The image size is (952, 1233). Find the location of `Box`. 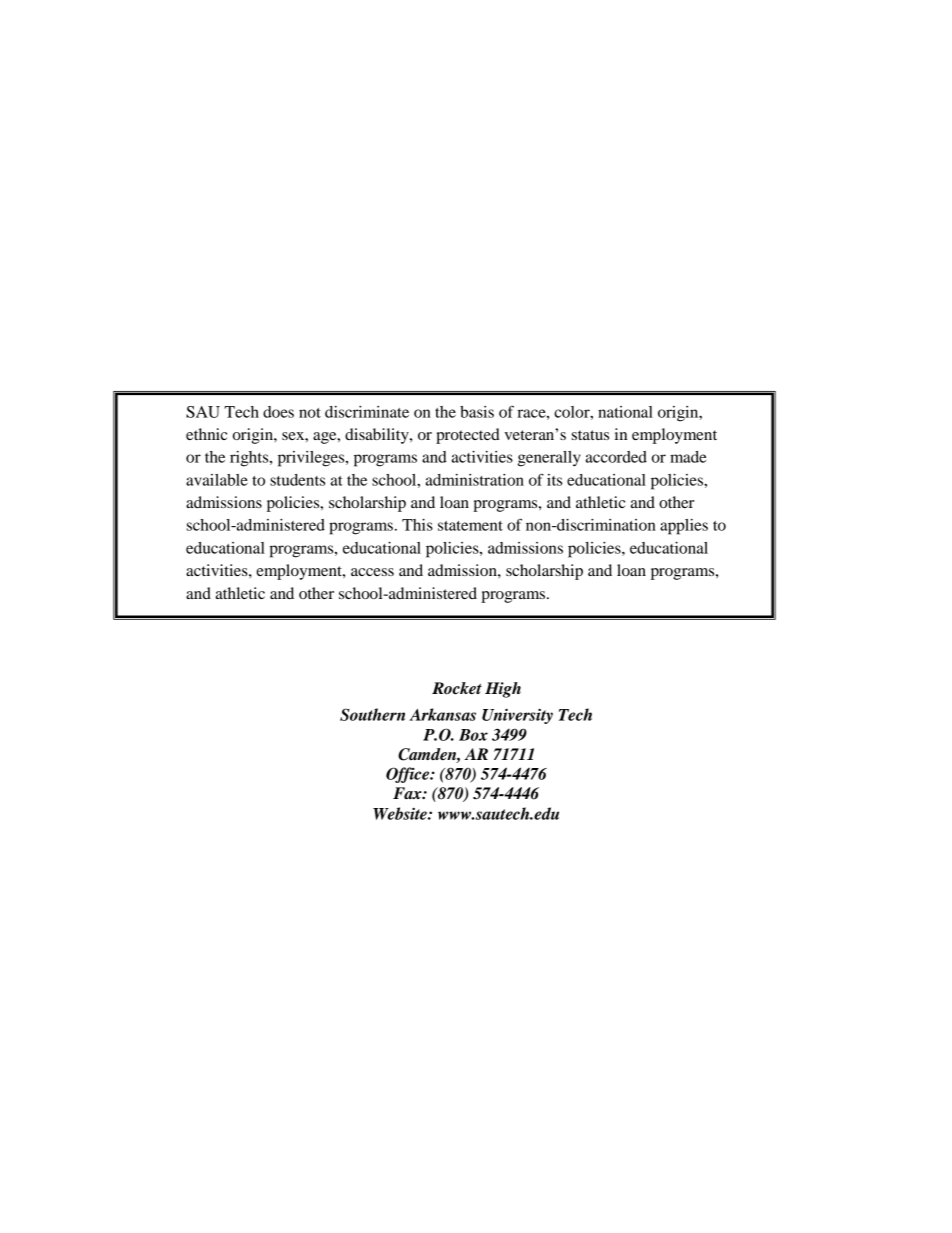

Box is located at coordinates (473, 735).
